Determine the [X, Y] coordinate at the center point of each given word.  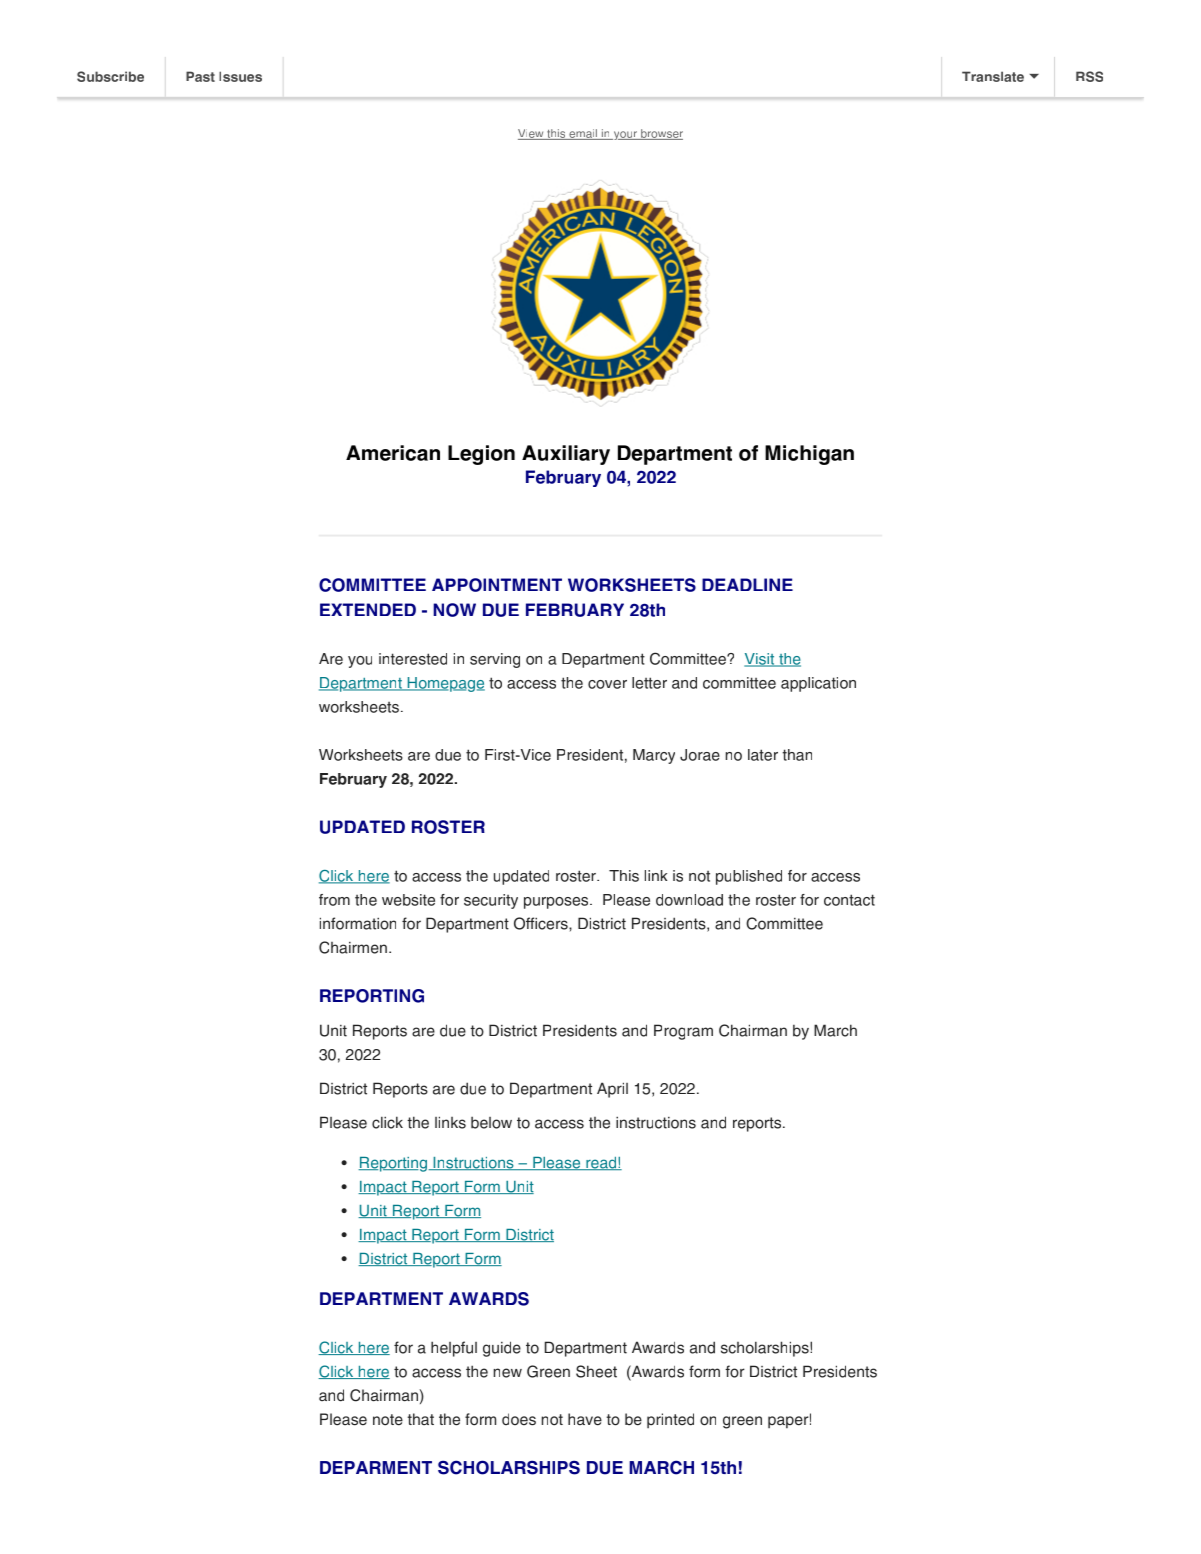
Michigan [809, 455]
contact [849, 900]
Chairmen [353, 947]
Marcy [654, 756]
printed [670, 1421]
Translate [993, 76]
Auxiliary [566, 455]
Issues [240, 76]
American [393, 453]
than [797, 755]
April [612, 1090]
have [585, 1419]
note [388, 1420]
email [583, 134]
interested [413, 659]
